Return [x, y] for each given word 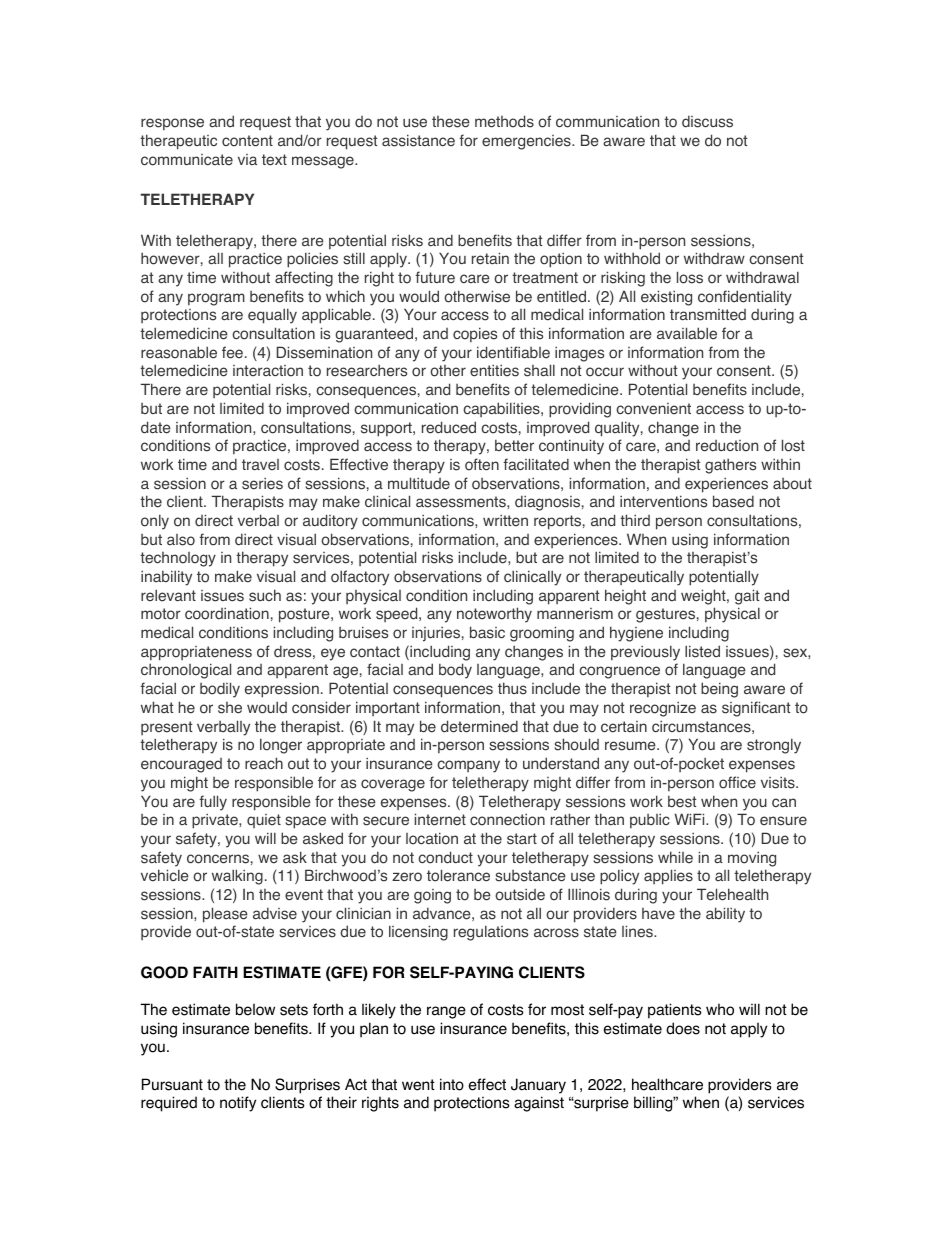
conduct [445, 857]
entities [494, 370]
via [247, 159]
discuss [707, 121]
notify [238, 1104]
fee [232, 352]
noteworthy [494, 615]
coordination [227, 613]
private [216, 821]
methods [504, 121]
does [683, 1028]
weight [704, 597]
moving [752, 859]
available [687, 333]
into [452, 1084]
